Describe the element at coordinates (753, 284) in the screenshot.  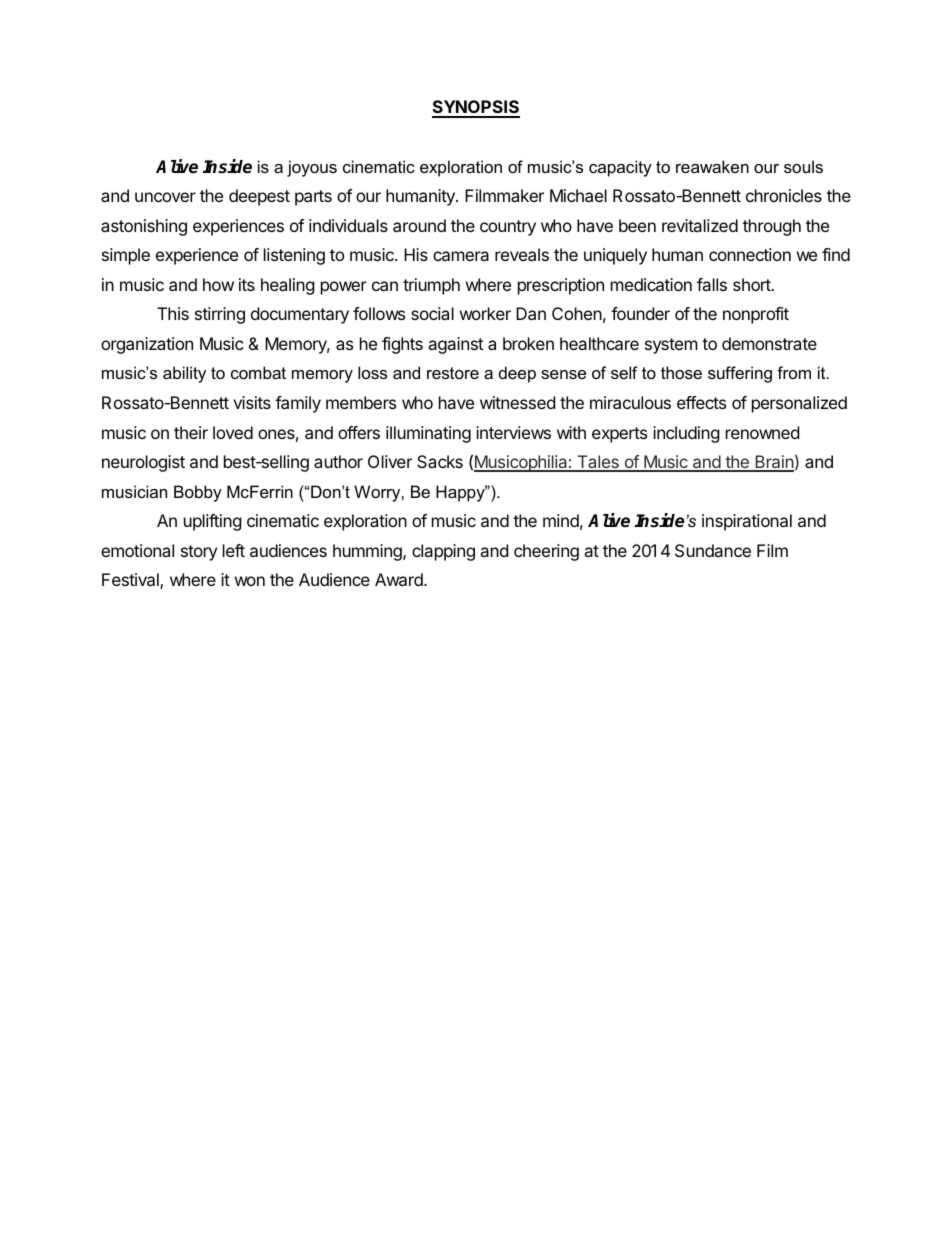
I see `short` at that location.
